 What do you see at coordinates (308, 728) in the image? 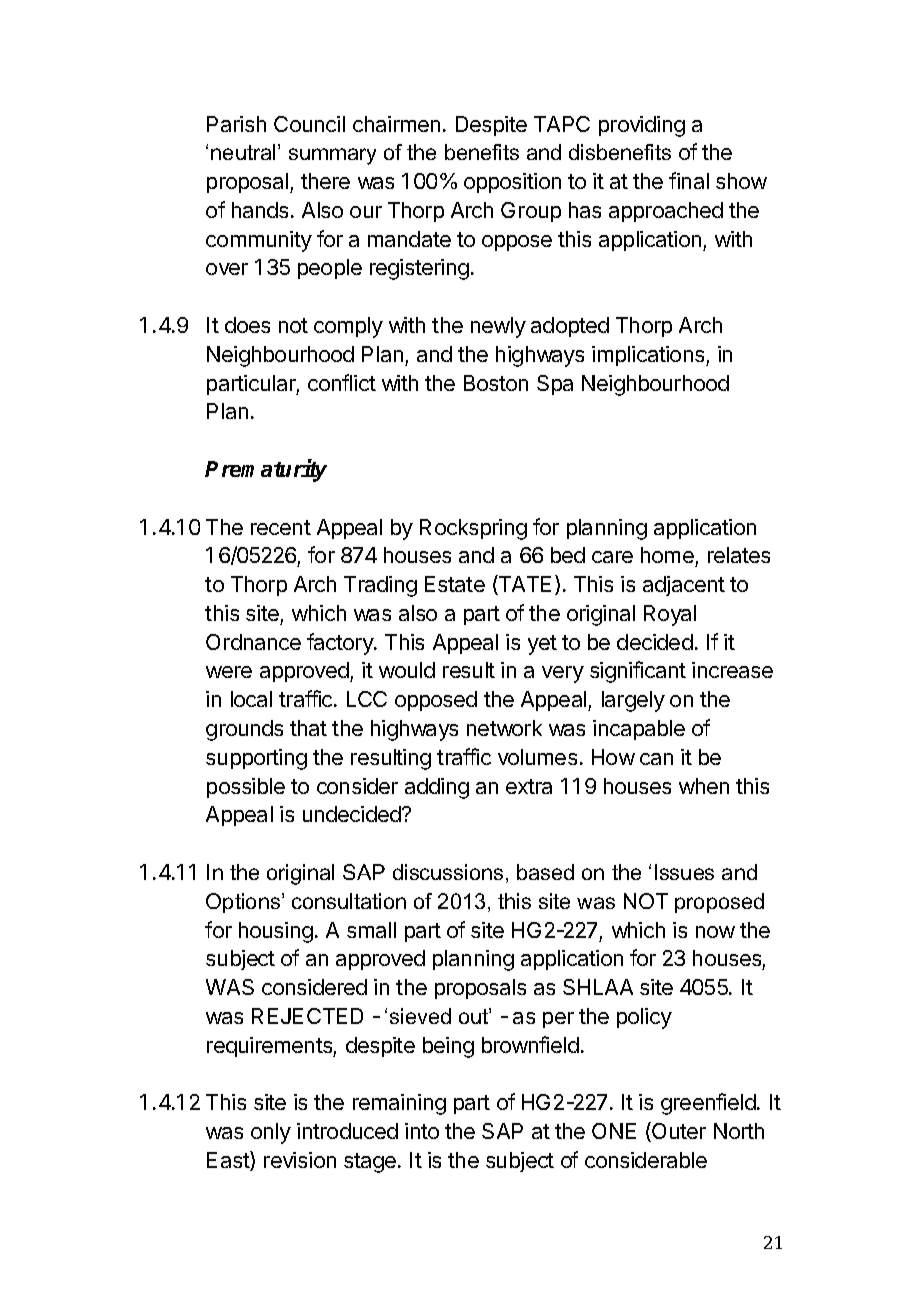
I see `that` at bounding box center [308, 728].
